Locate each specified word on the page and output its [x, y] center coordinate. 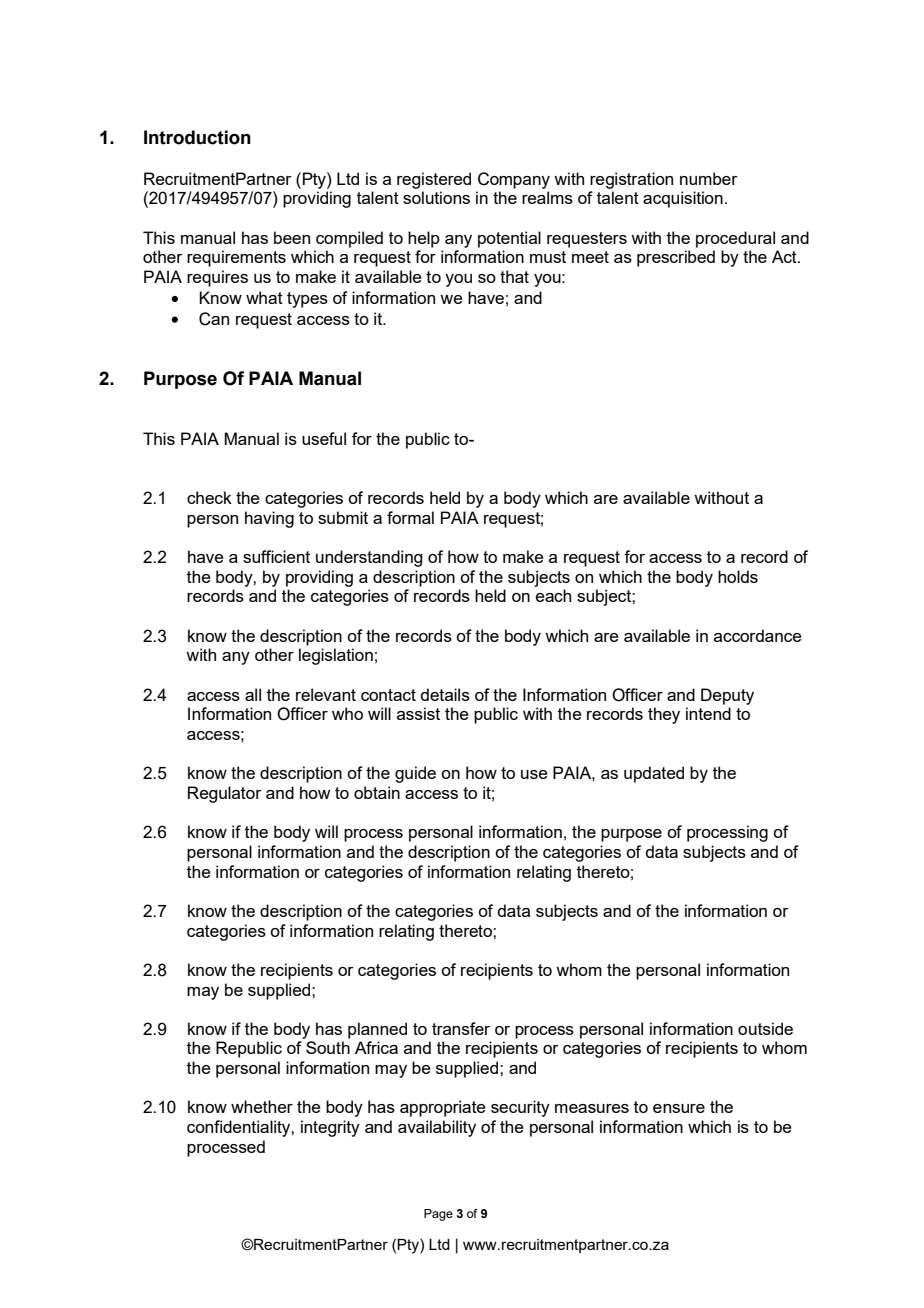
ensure [679, 1108]
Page [438, 1215]
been [292, 237]
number [709, 178]
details [445, 694]
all [253, 694]
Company [514, 180]
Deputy [727, 696]
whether [262, 1106]
